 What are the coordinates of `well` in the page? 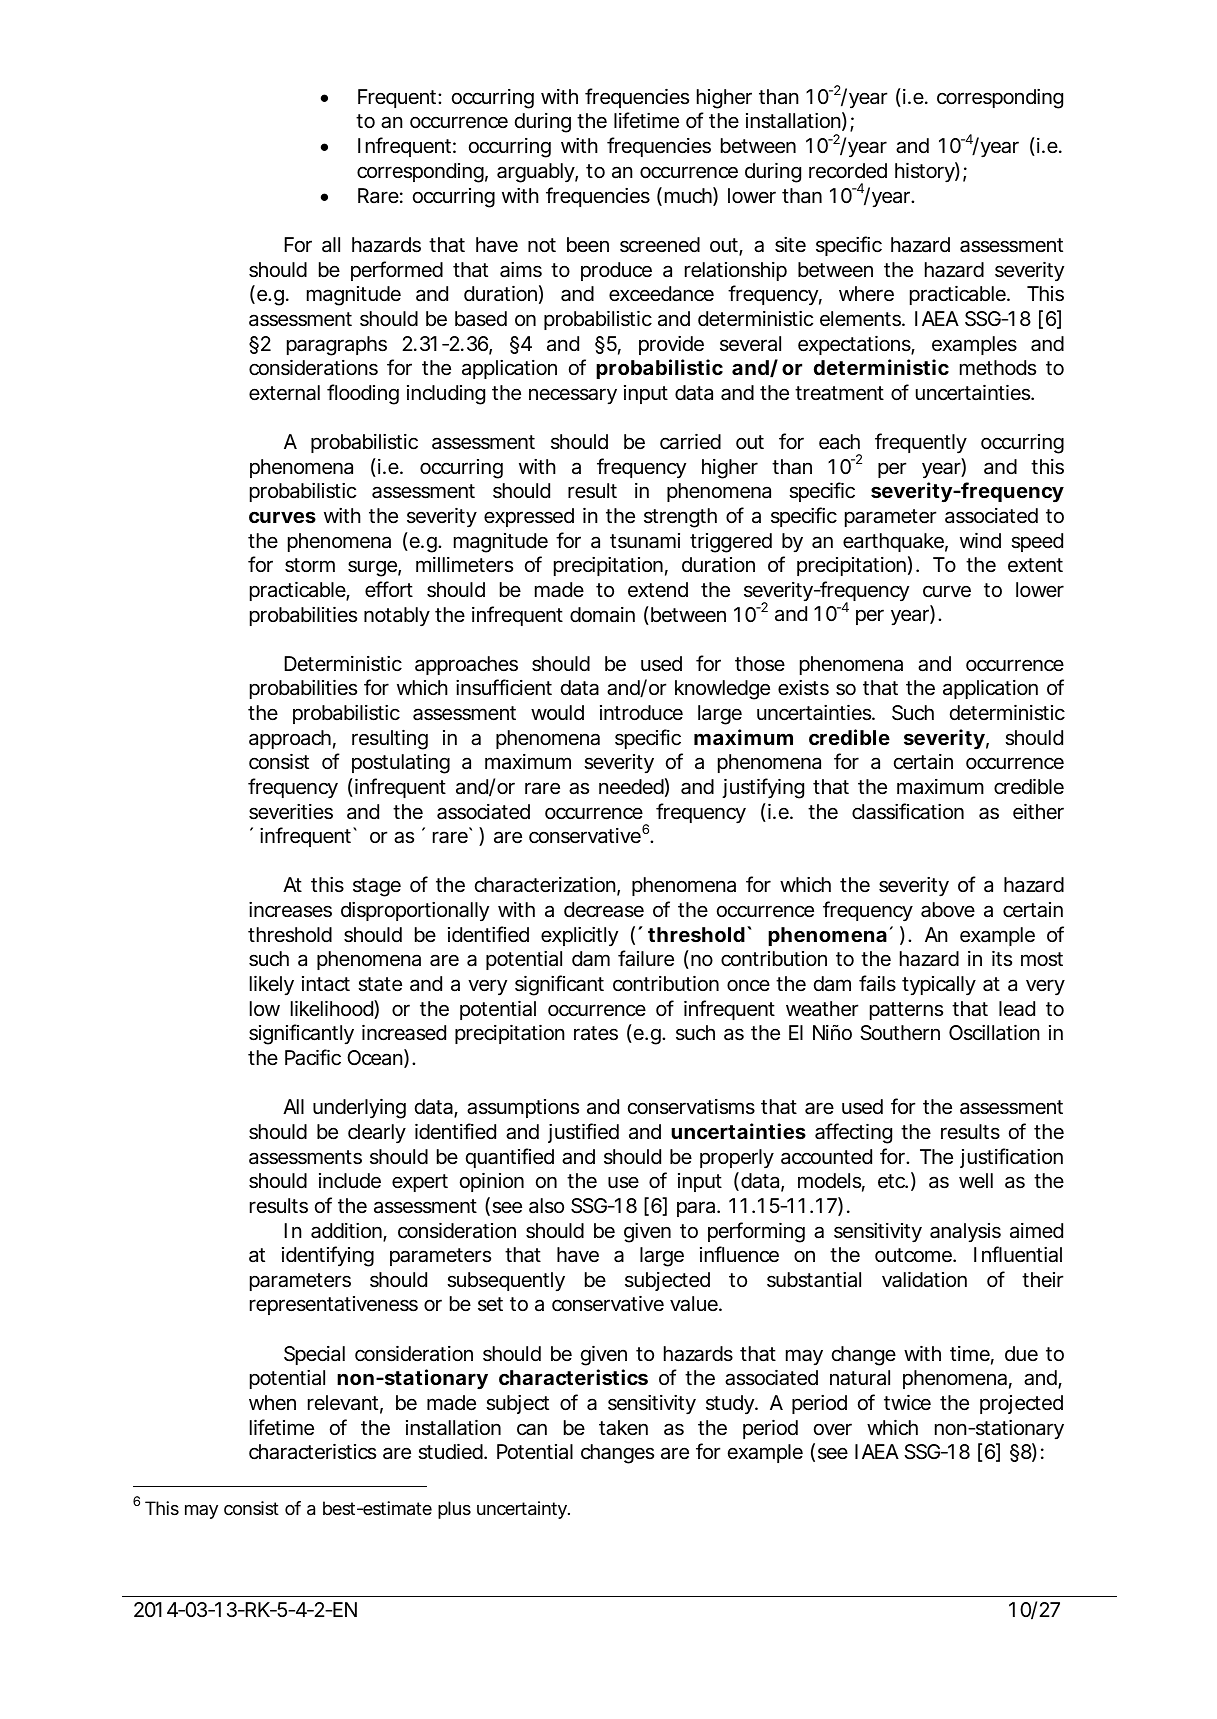 It's located at (976, 1180).
